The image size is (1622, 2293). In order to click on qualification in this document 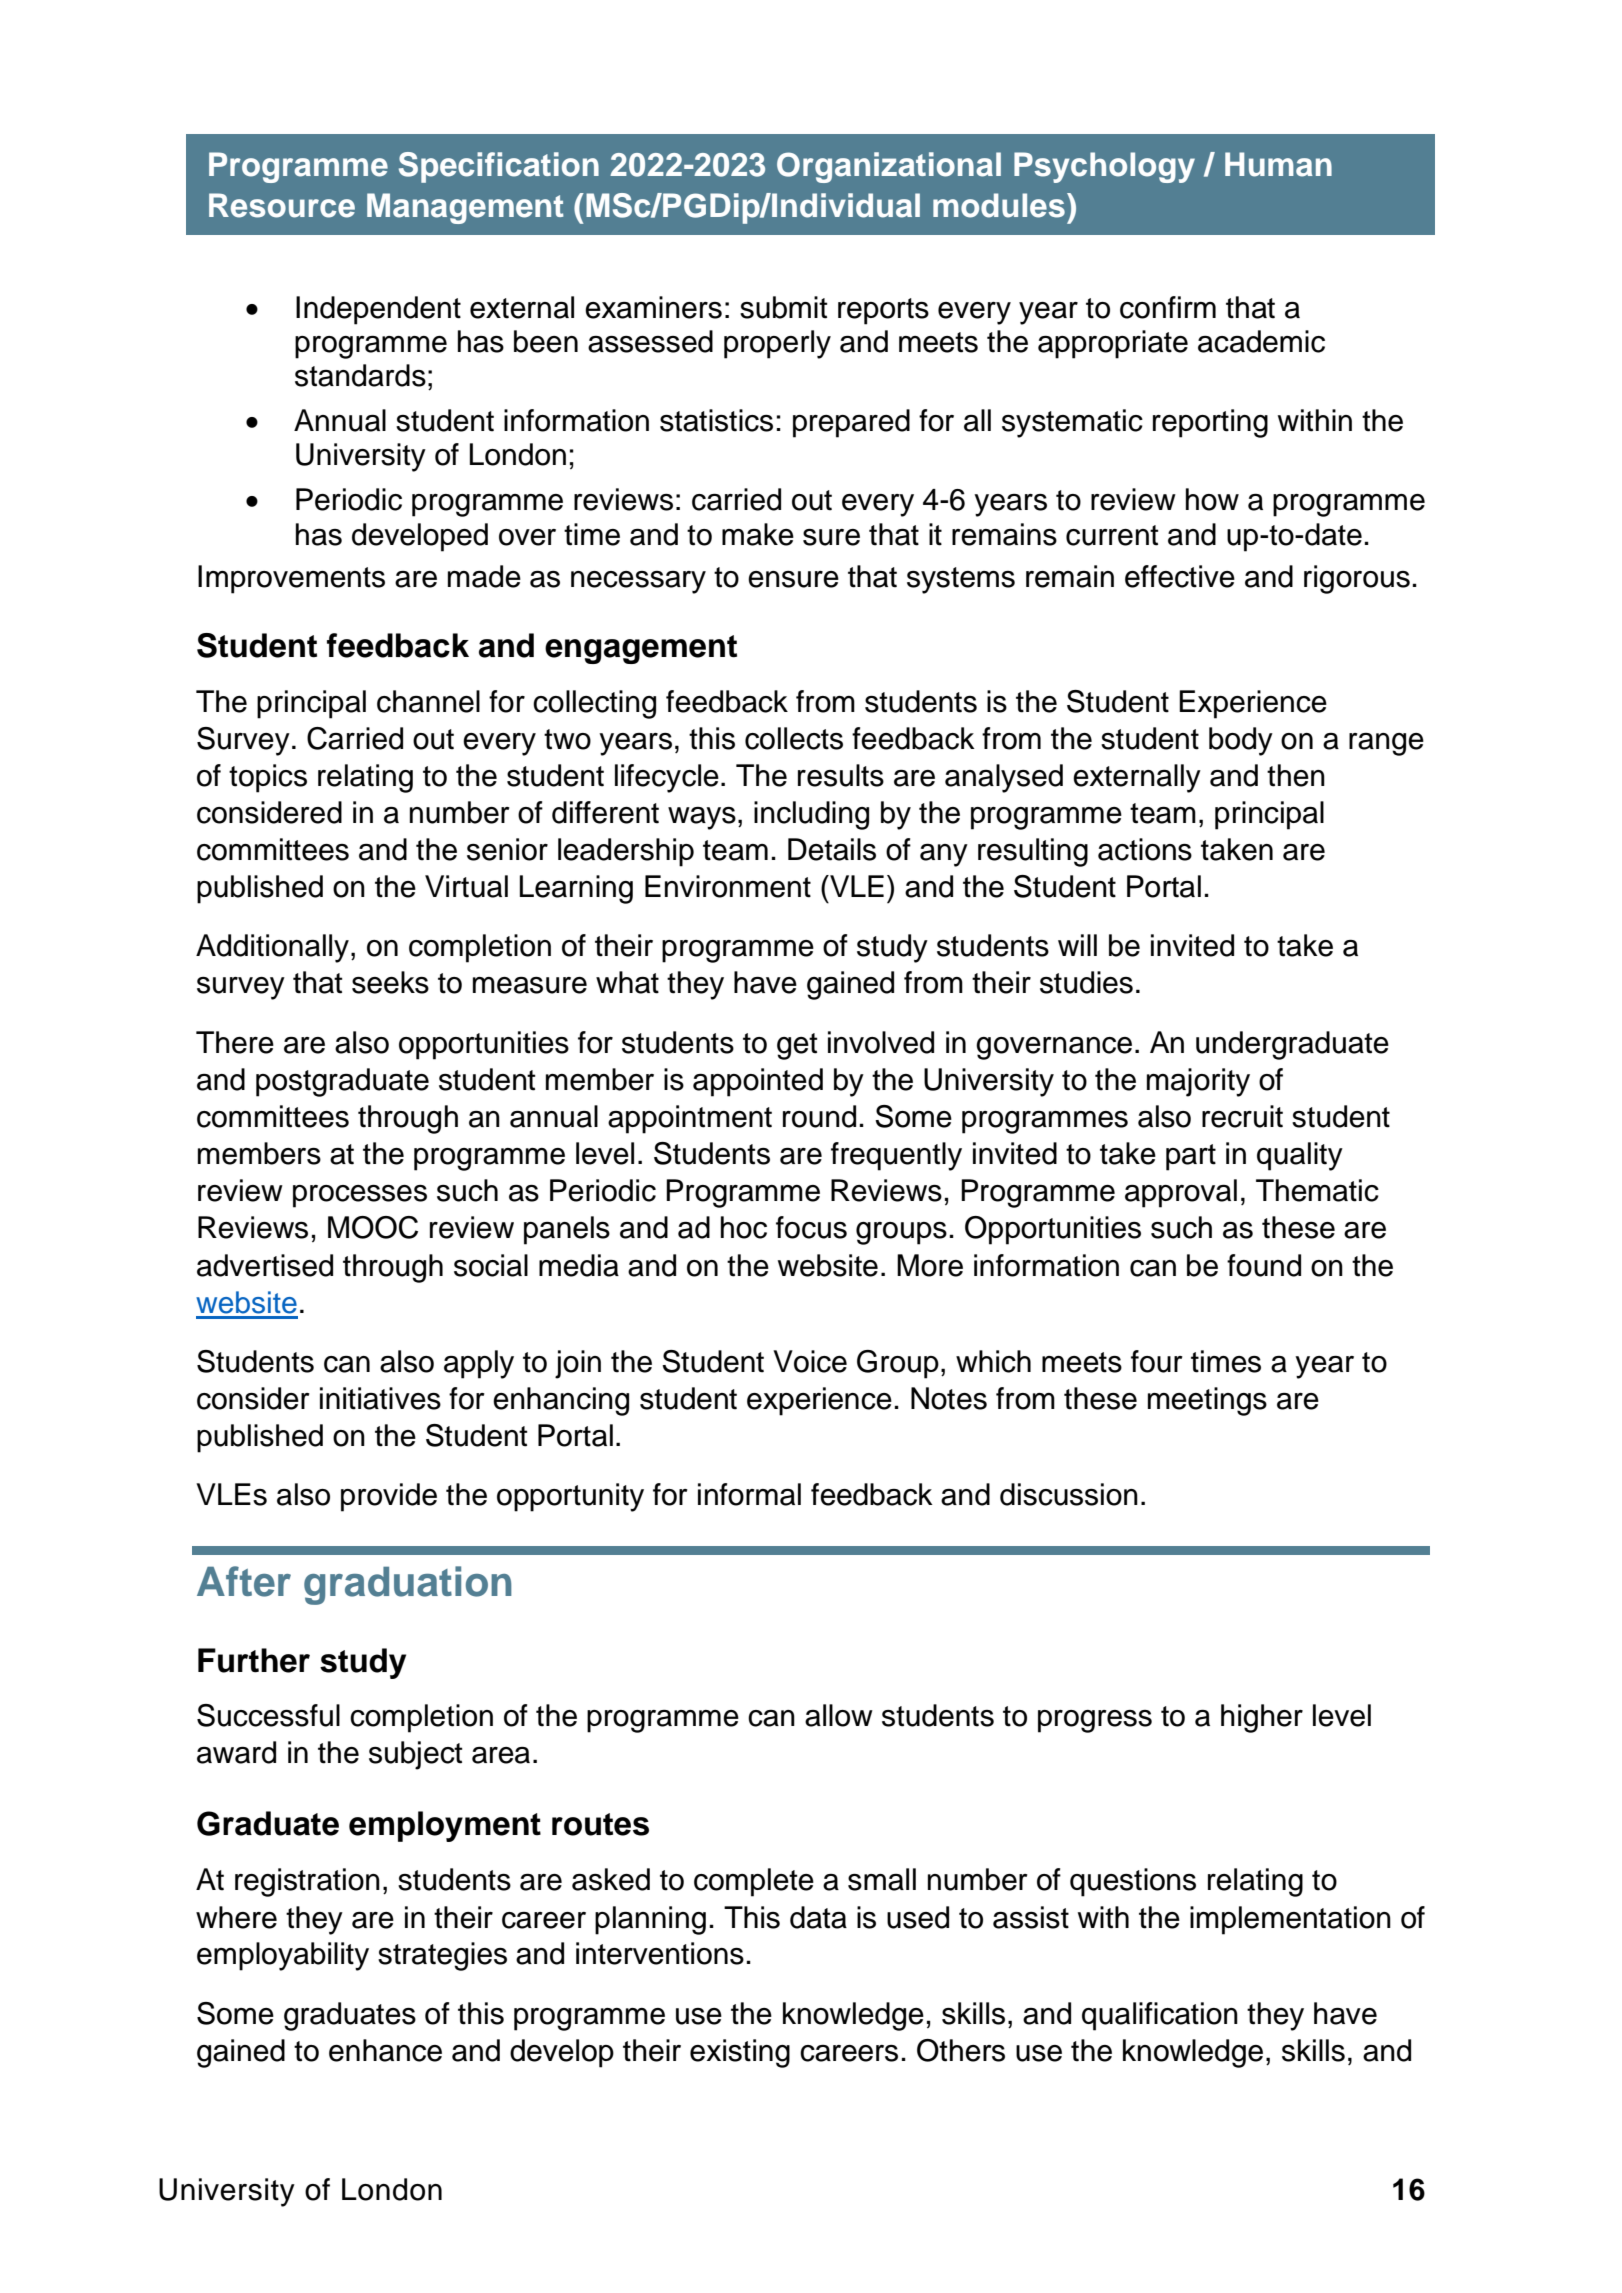, I will do `click(1160, 2016)`.
